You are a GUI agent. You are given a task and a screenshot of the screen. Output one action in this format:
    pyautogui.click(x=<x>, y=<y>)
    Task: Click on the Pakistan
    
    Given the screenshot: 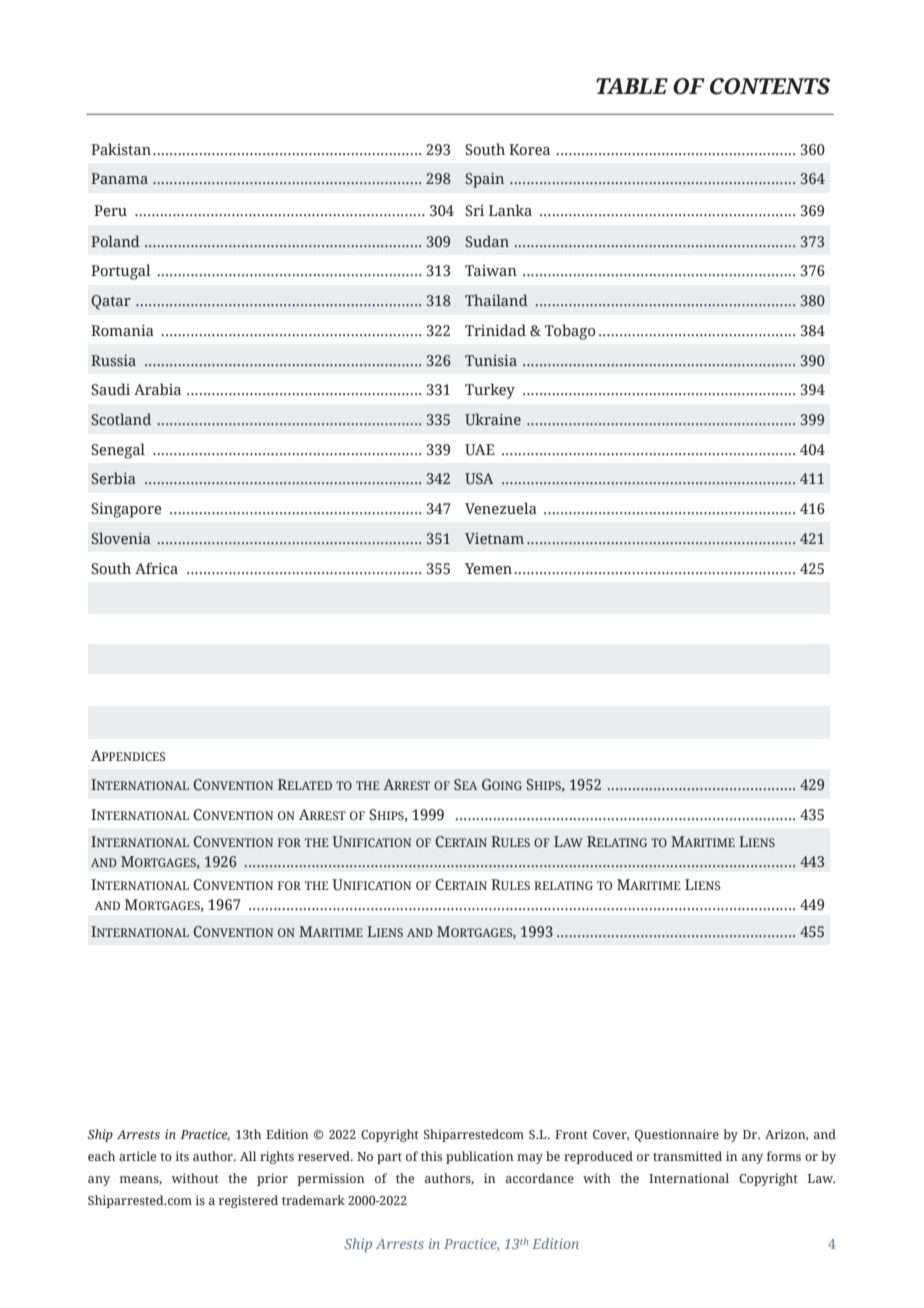 What is the action you would take?
    pyautogui.click(x=121, y=149)
